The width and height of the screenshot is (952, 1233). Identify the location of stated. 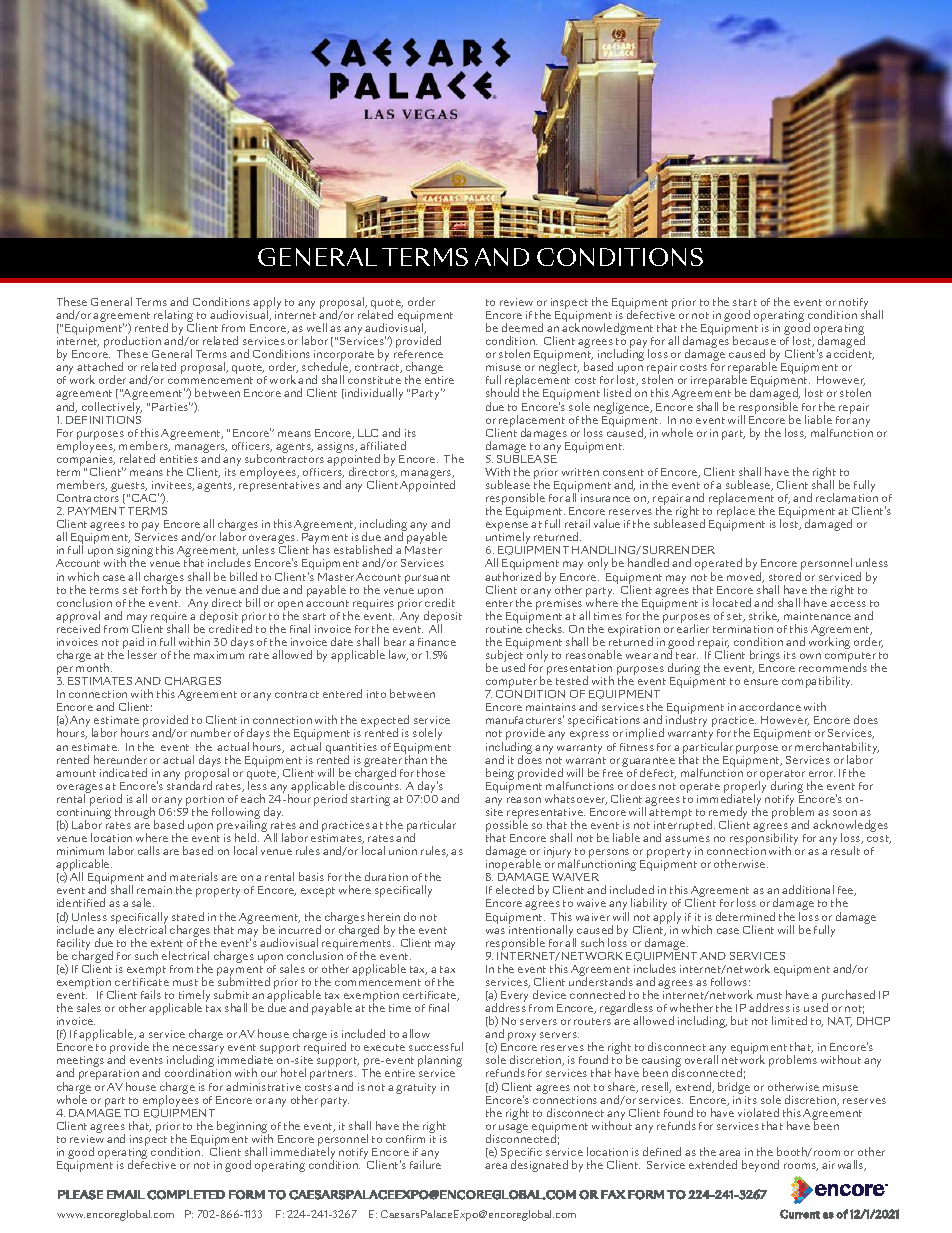
(188, 916).
